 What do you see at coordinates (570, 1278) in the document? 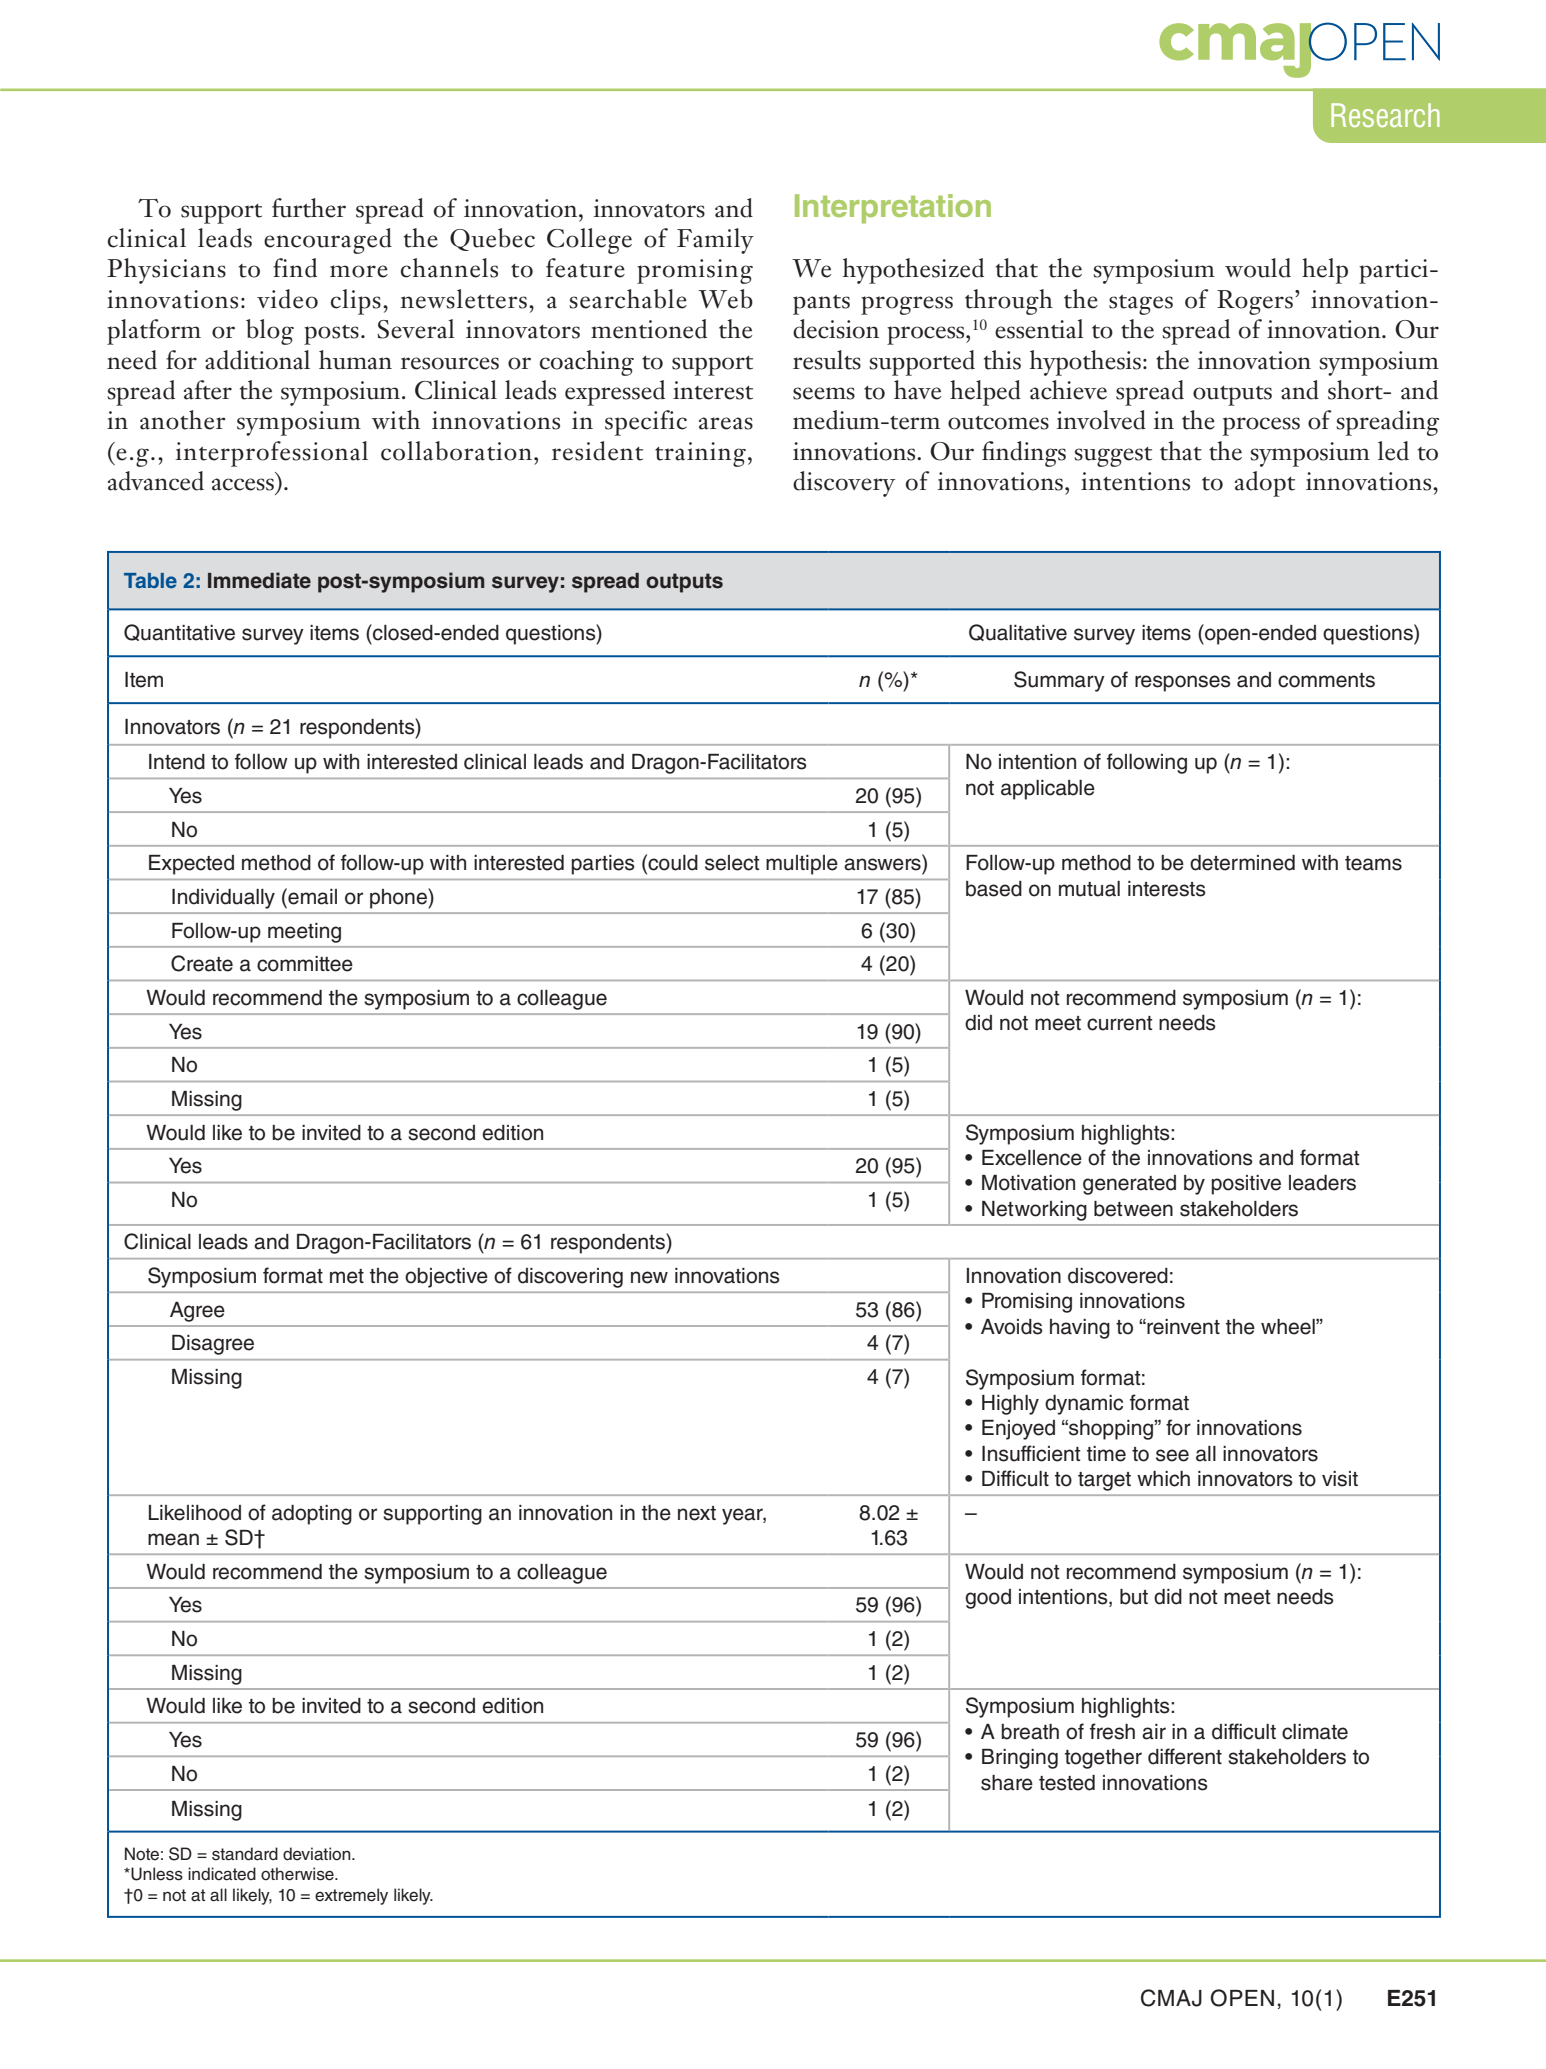
I see `discovering` at bounding box center [570, 1278].
